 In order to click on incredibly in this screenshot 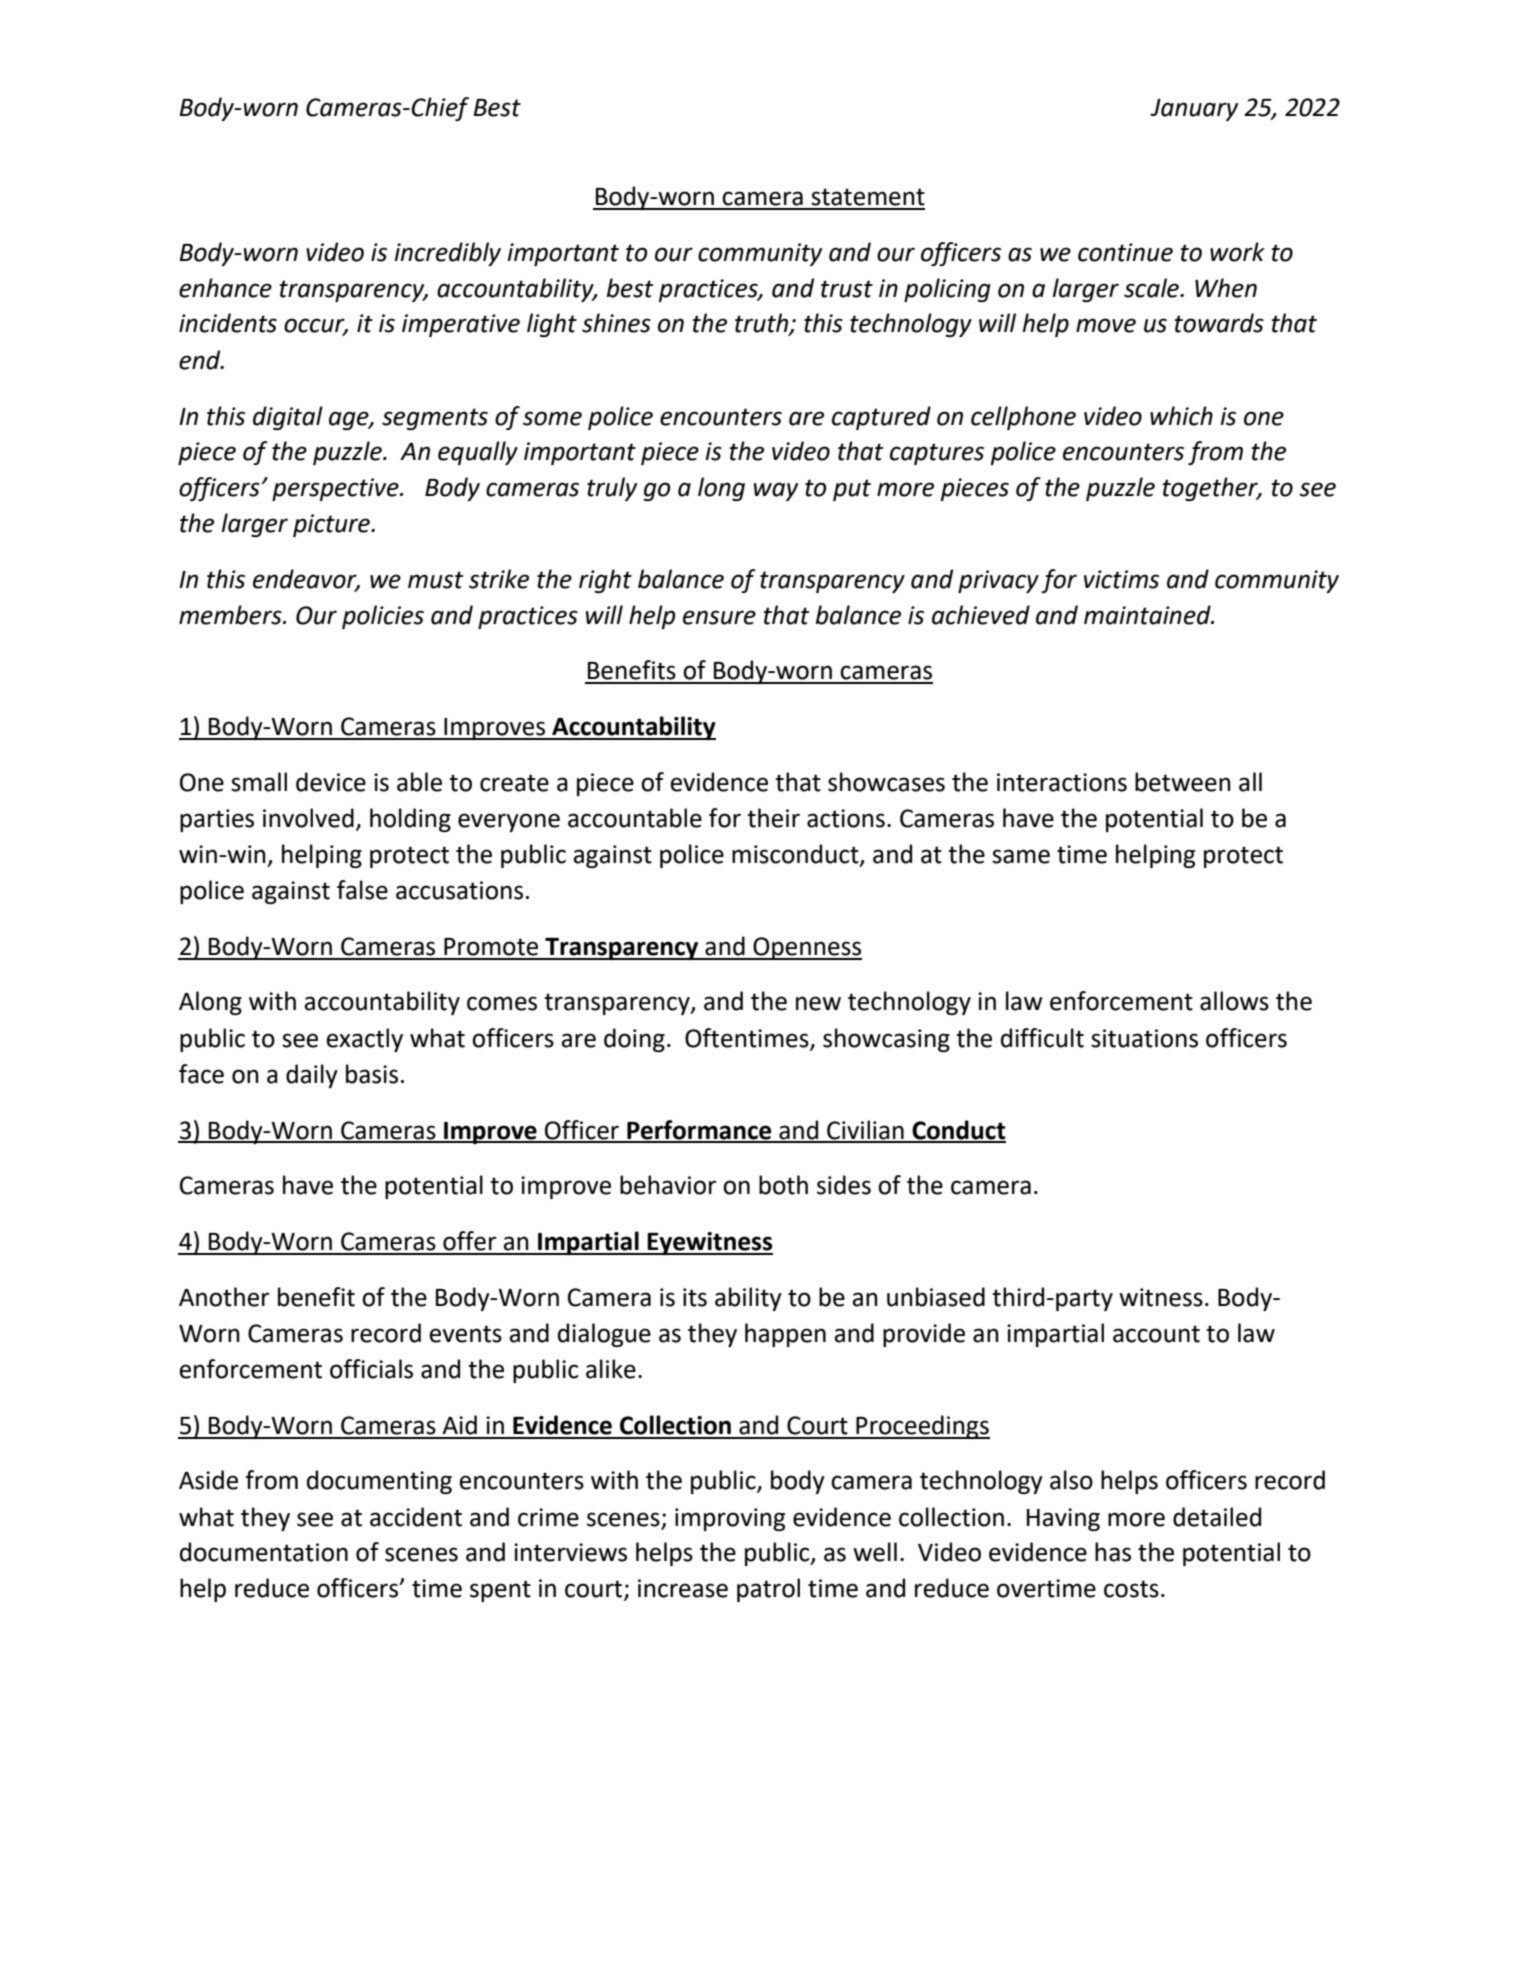, I will do `click(448, 254)`.
